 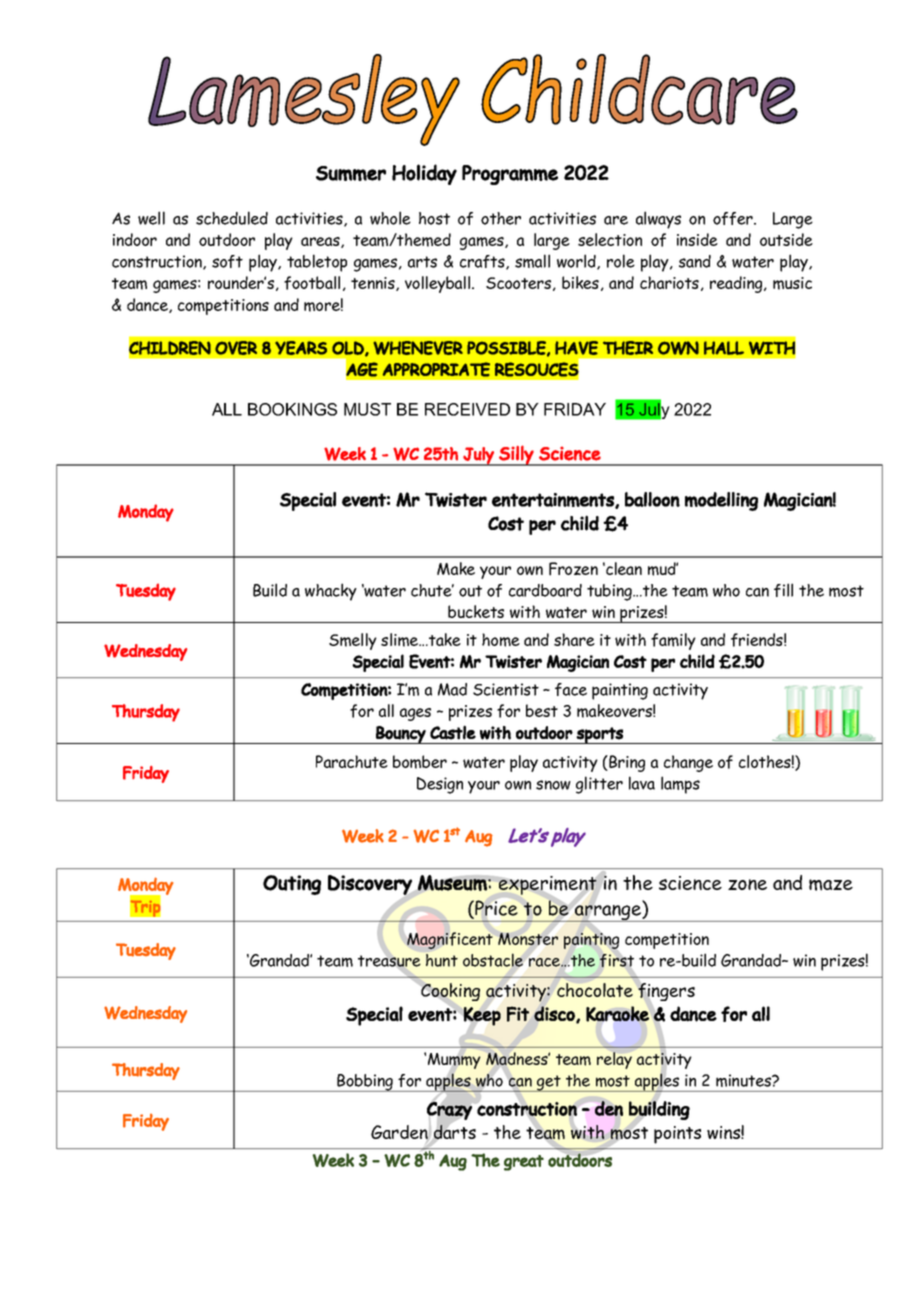 I want to click on Bobbing, so click(x=365, y=1083).
